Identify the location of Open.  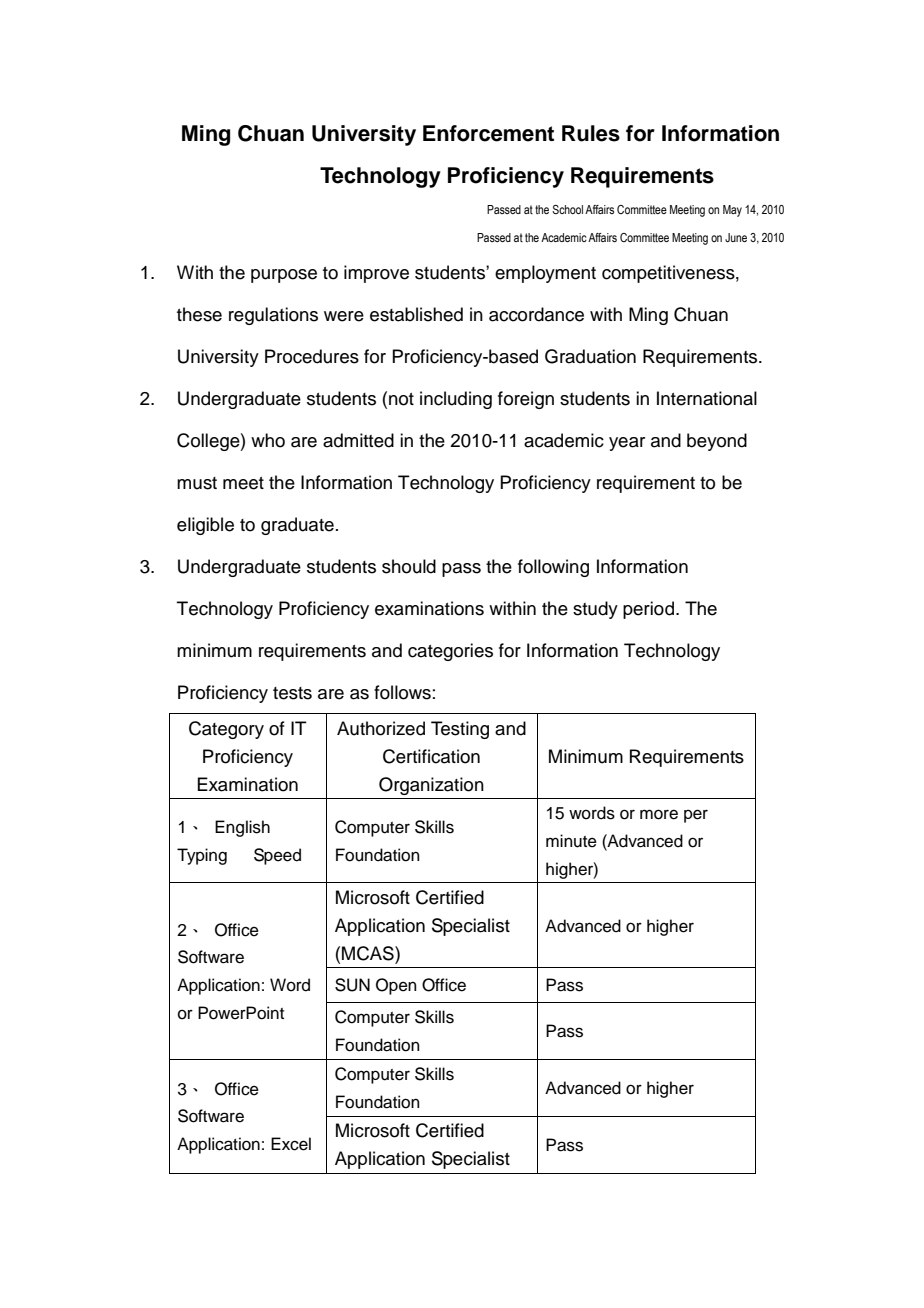
(396, 986).
